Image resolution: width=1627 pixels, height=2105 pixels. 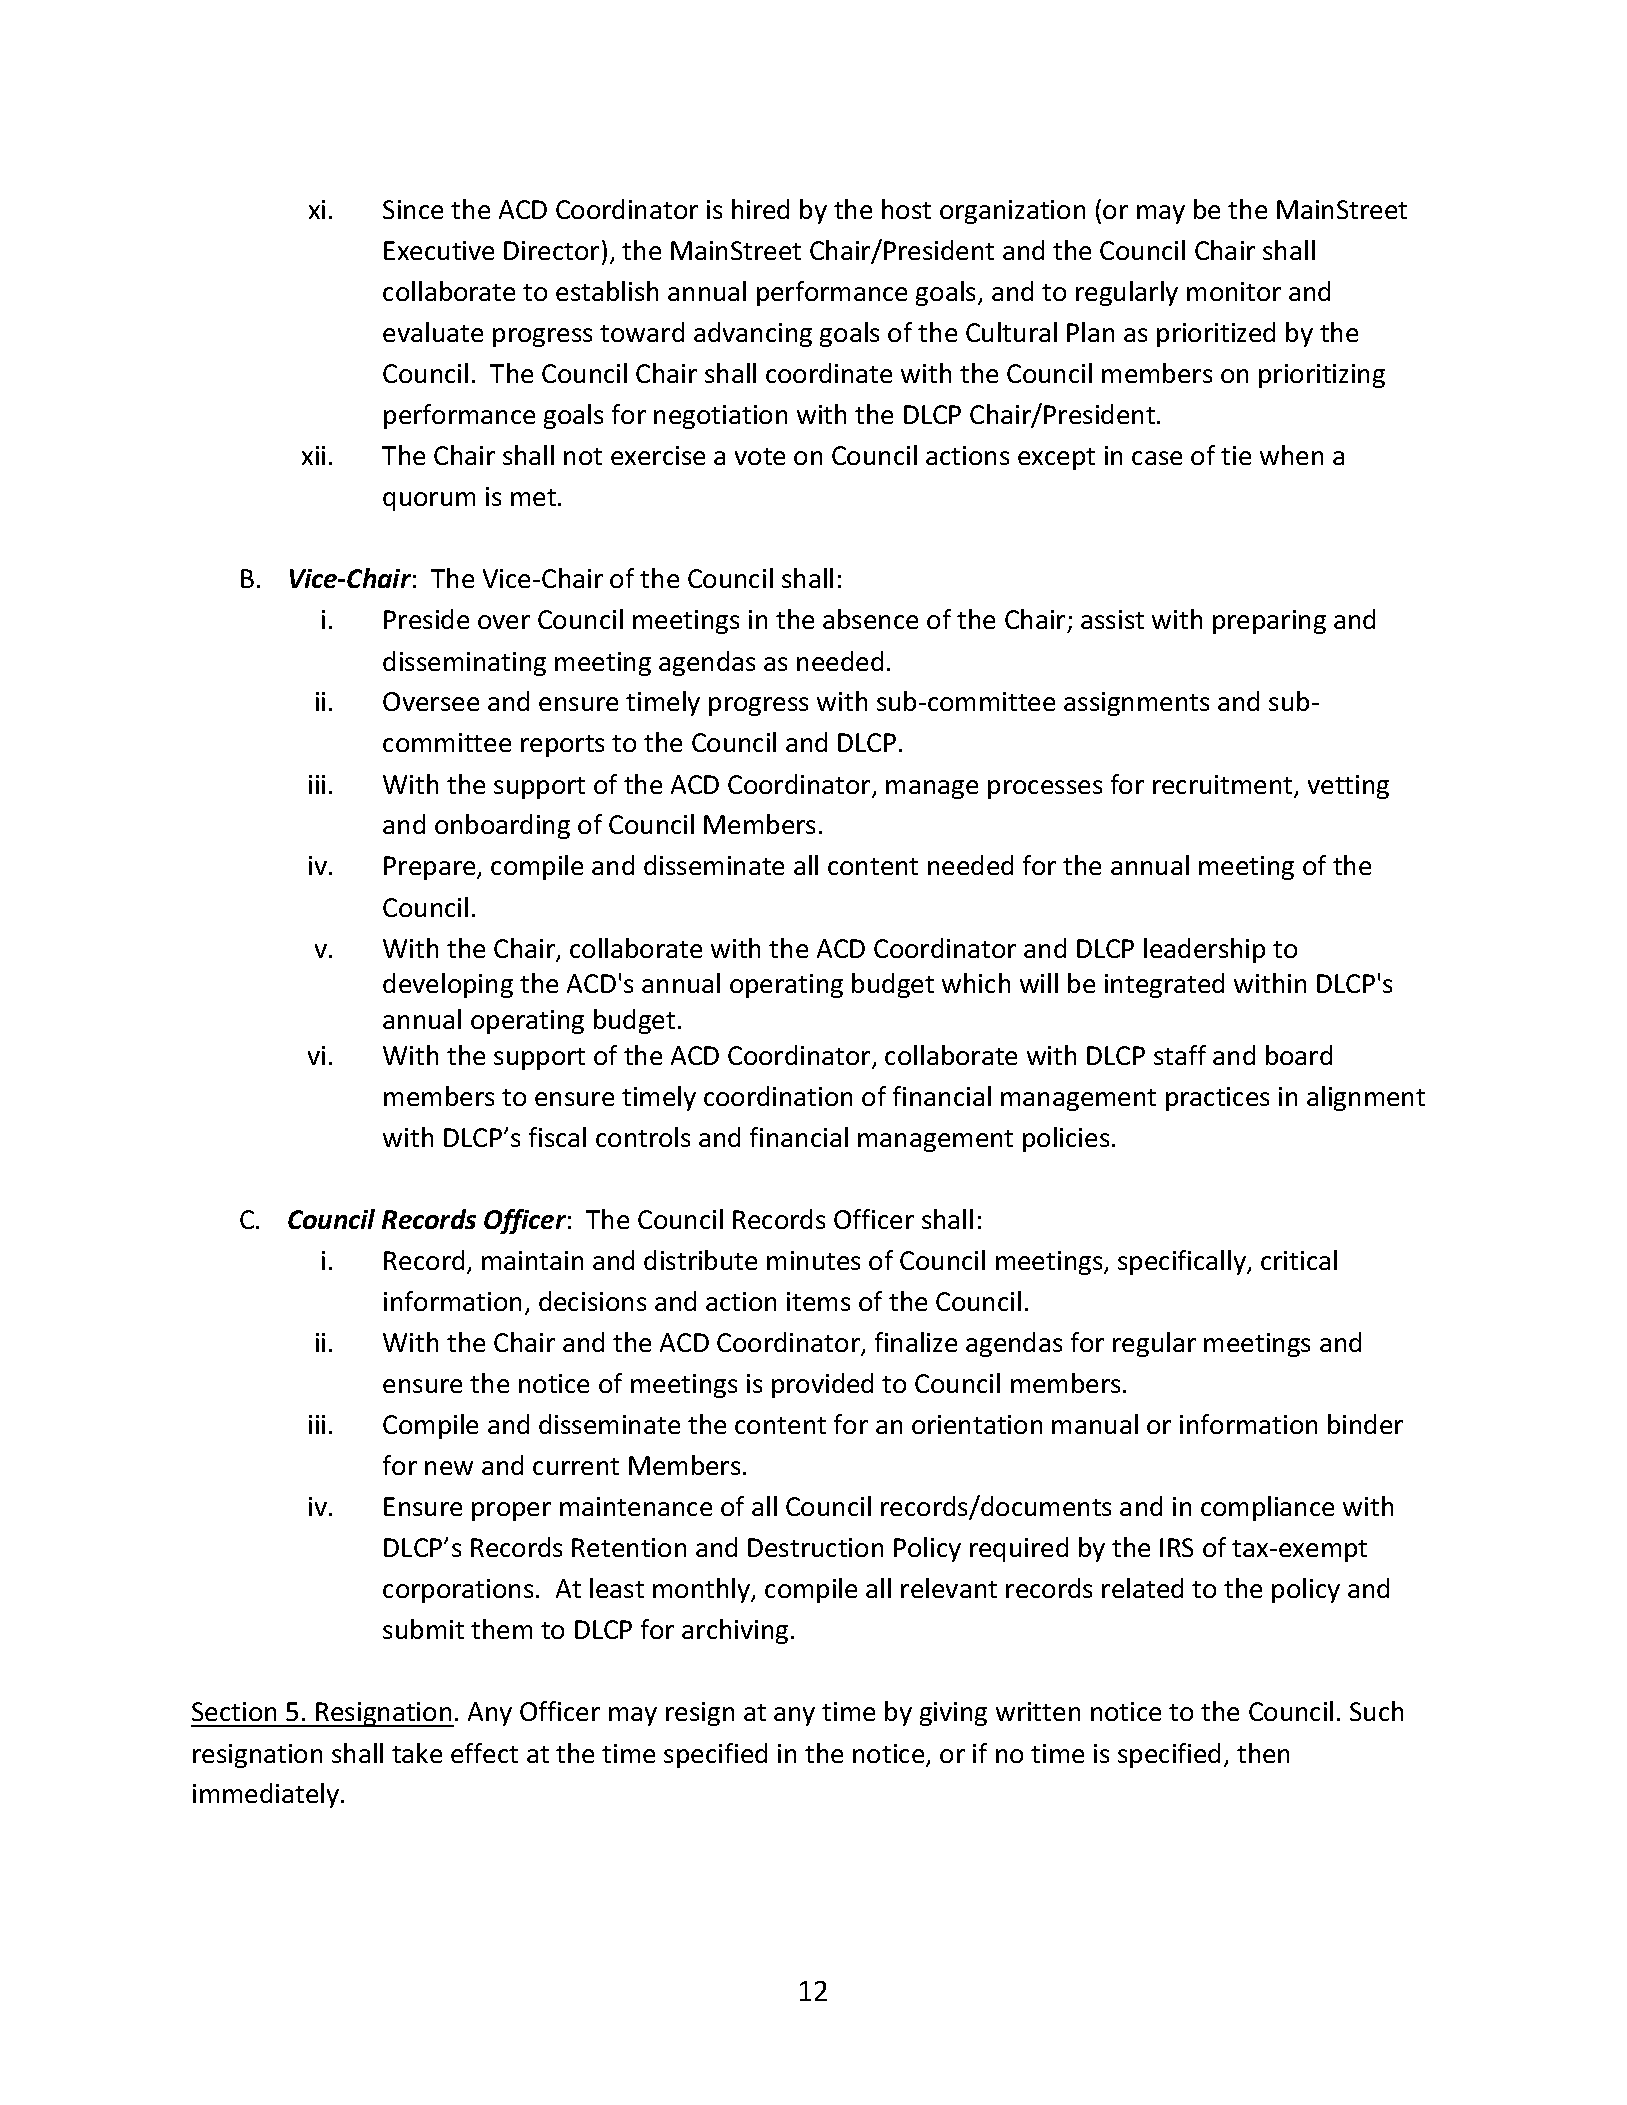 I want to click on disseminating, so click(x=464, y=663).
